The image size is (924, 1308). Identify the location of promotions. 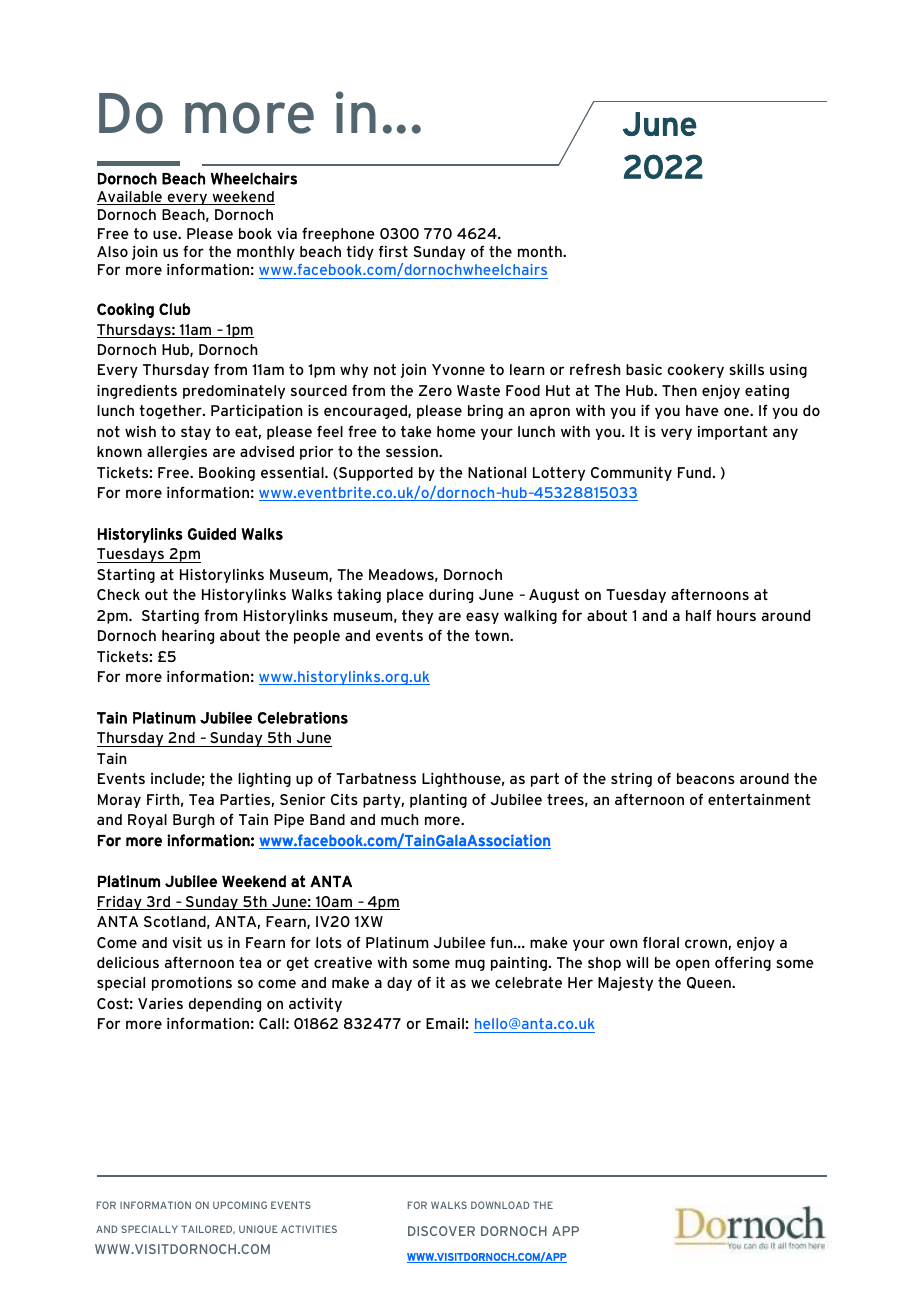
(192, 984).
